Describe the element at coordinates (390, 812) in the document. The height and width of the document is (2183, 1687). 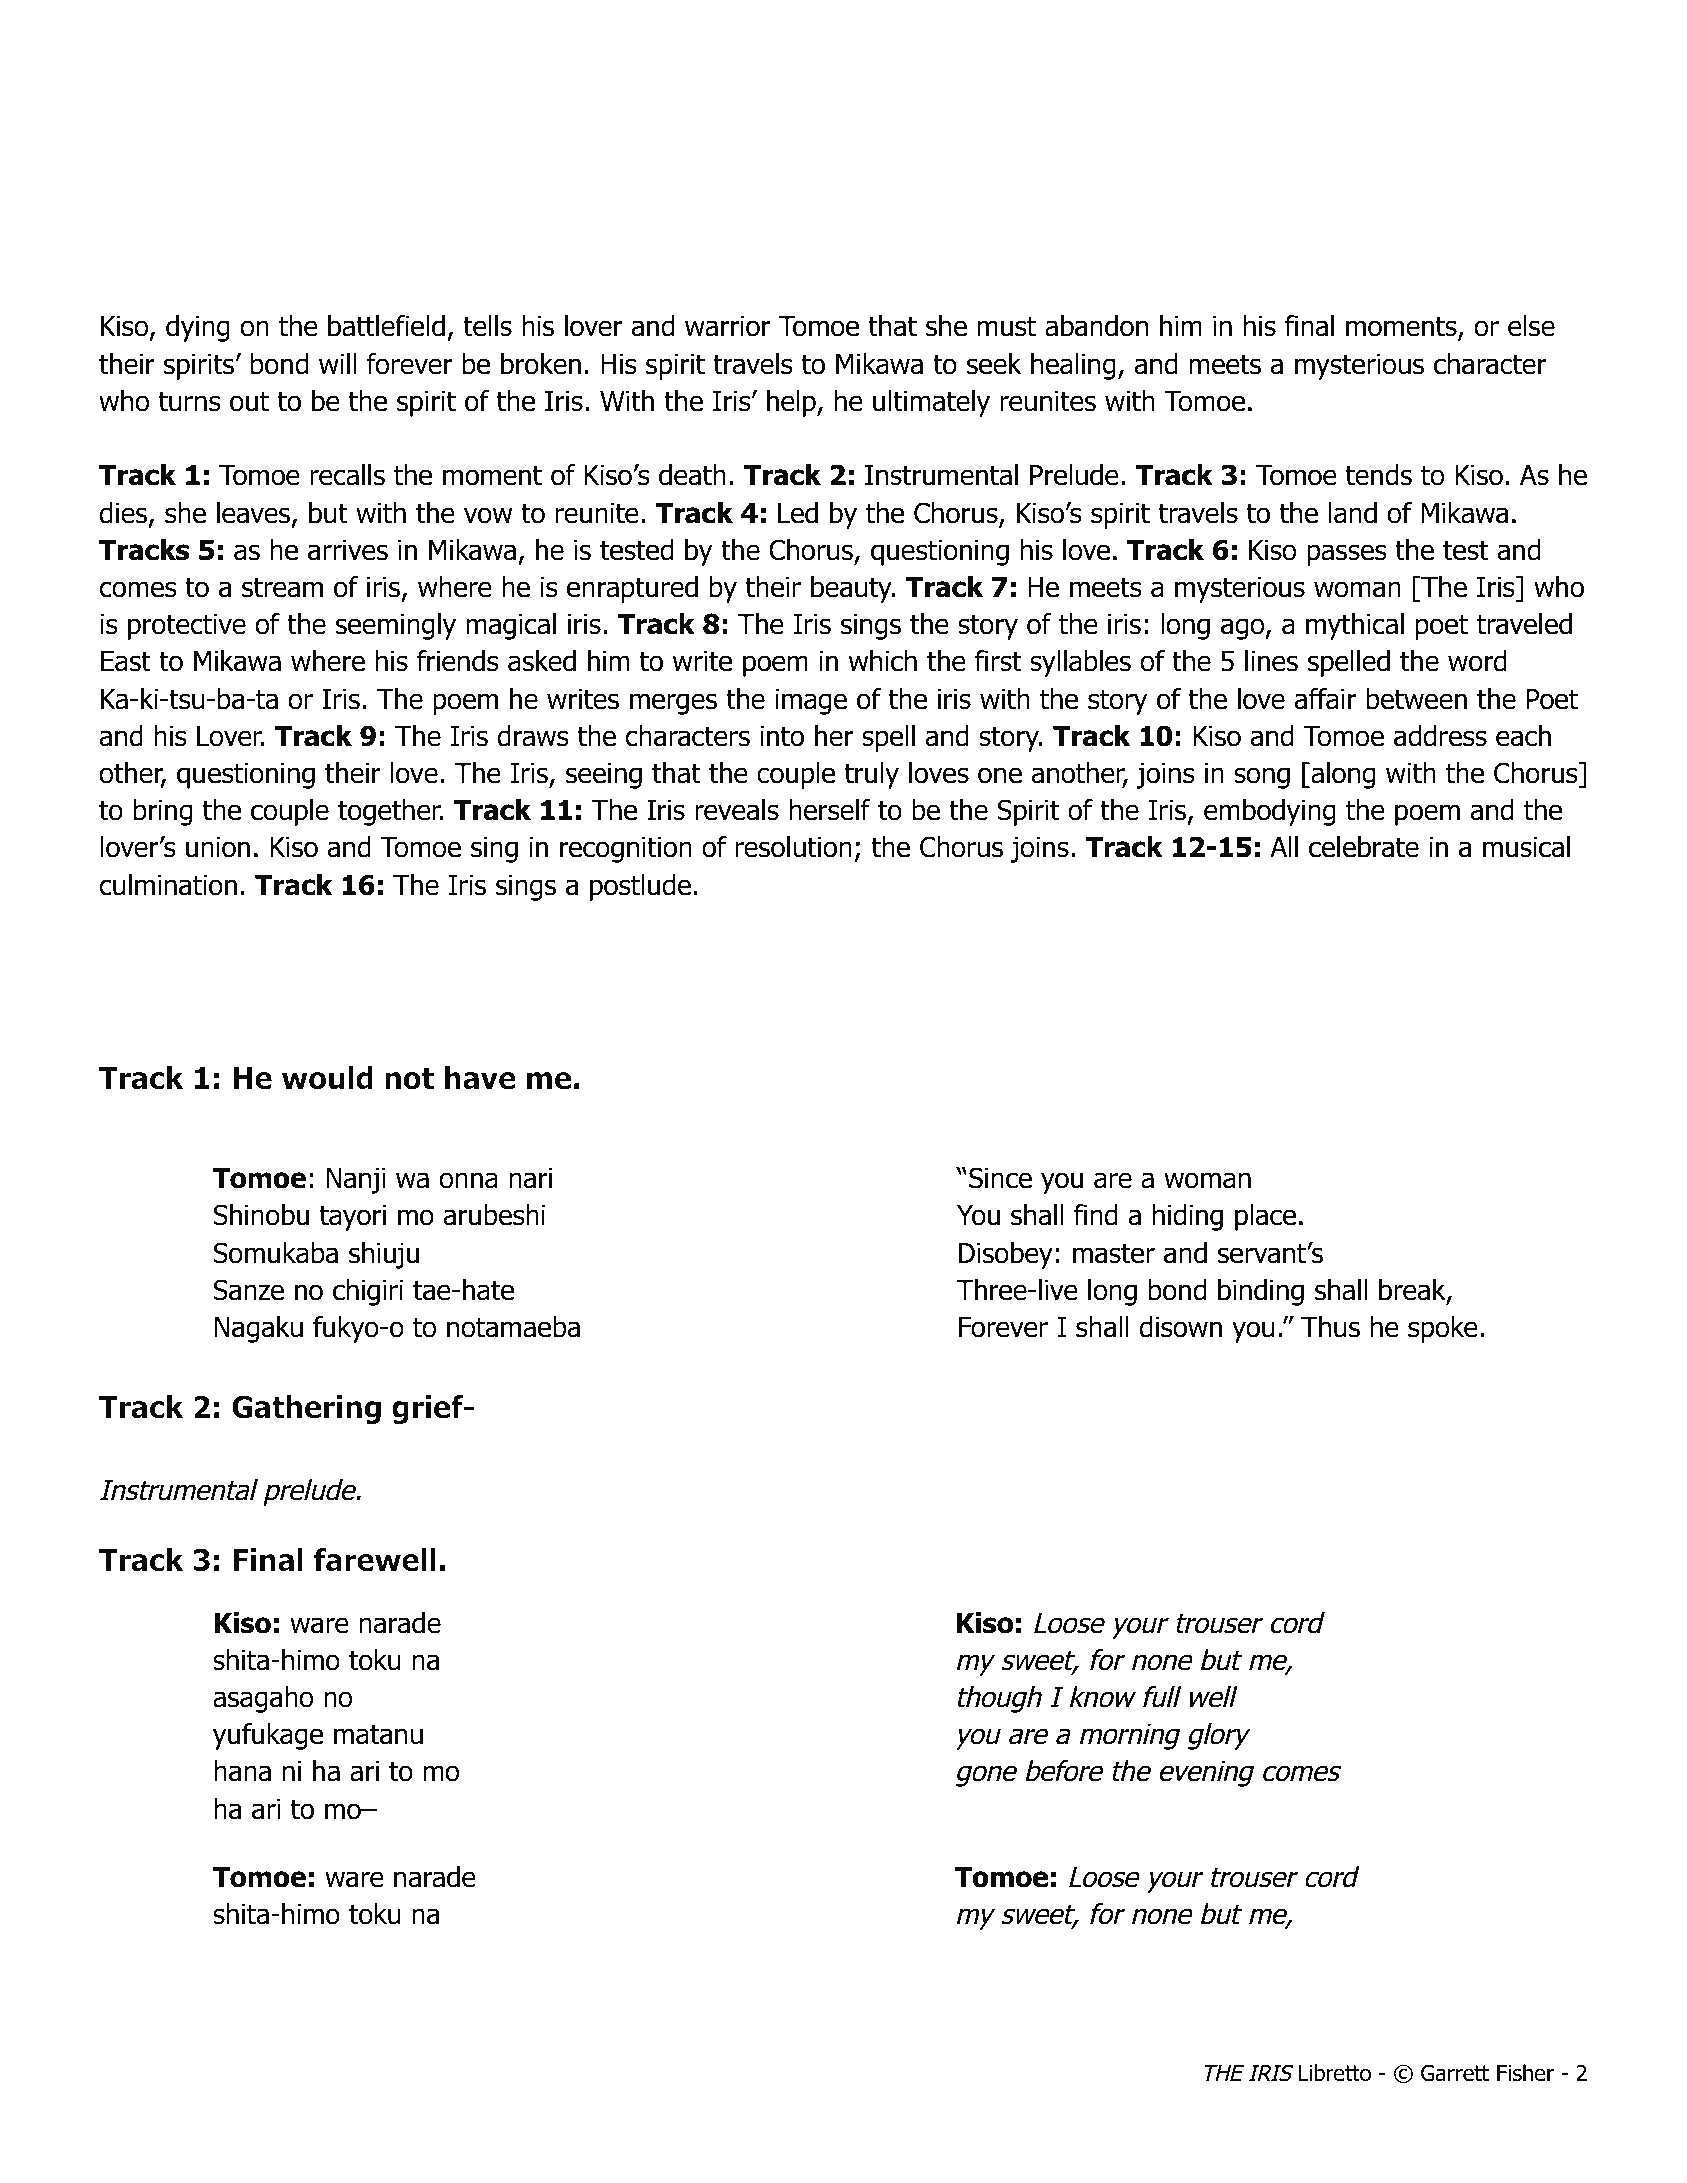
I see `together` at that location.
